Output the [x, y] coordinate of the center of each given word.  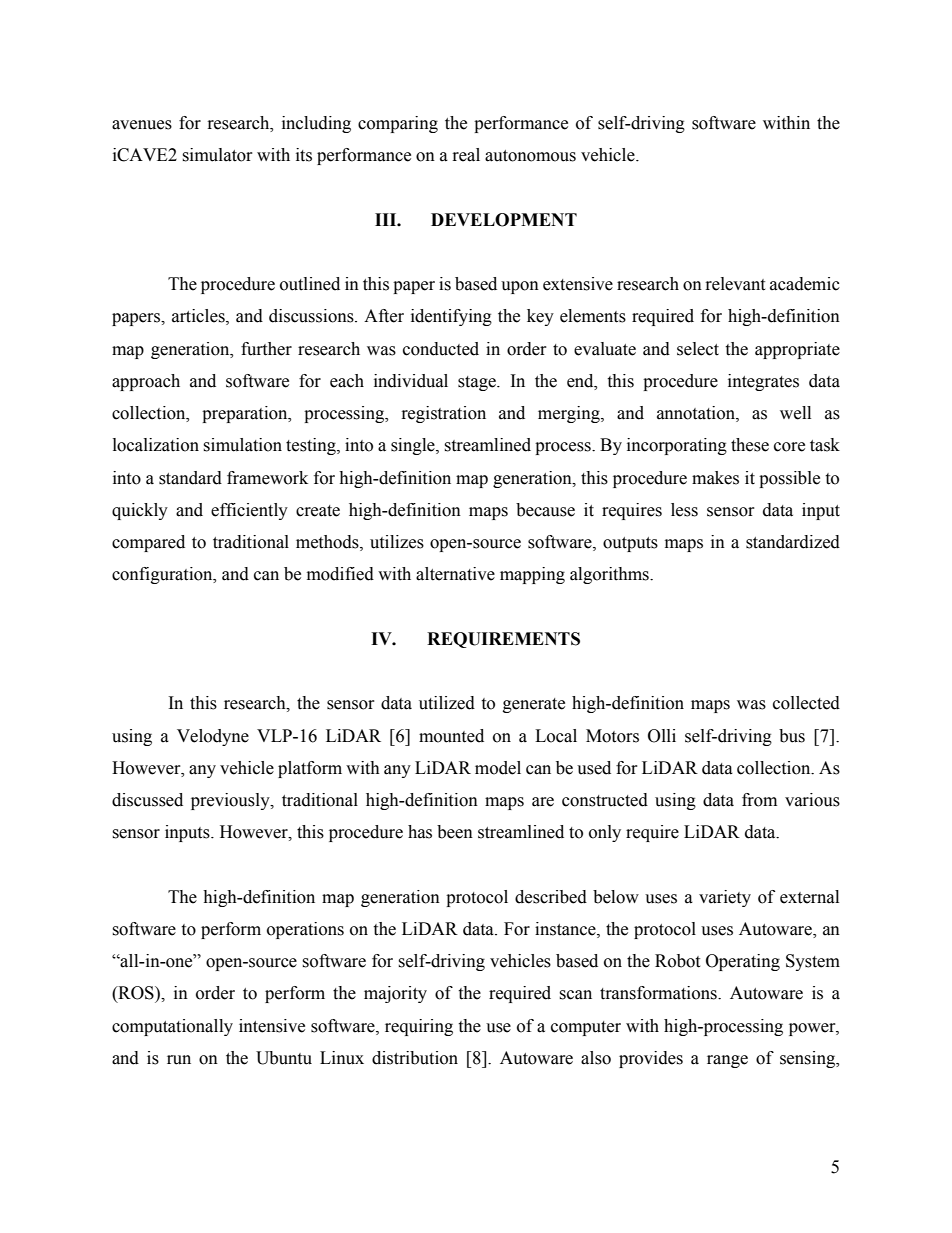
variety [725, 898]
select [698, 349]
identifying [451, 317]
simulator [217, 155]
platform [310, 769]
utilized [447, 703]
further [266, 349]
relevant [735, 284]
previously [231, 801]
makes [715, 478]
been [455, 832]
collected [806, 703]
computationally [172, 1027]
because [545, 510]
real [466, 155]
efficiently [249, 511]
